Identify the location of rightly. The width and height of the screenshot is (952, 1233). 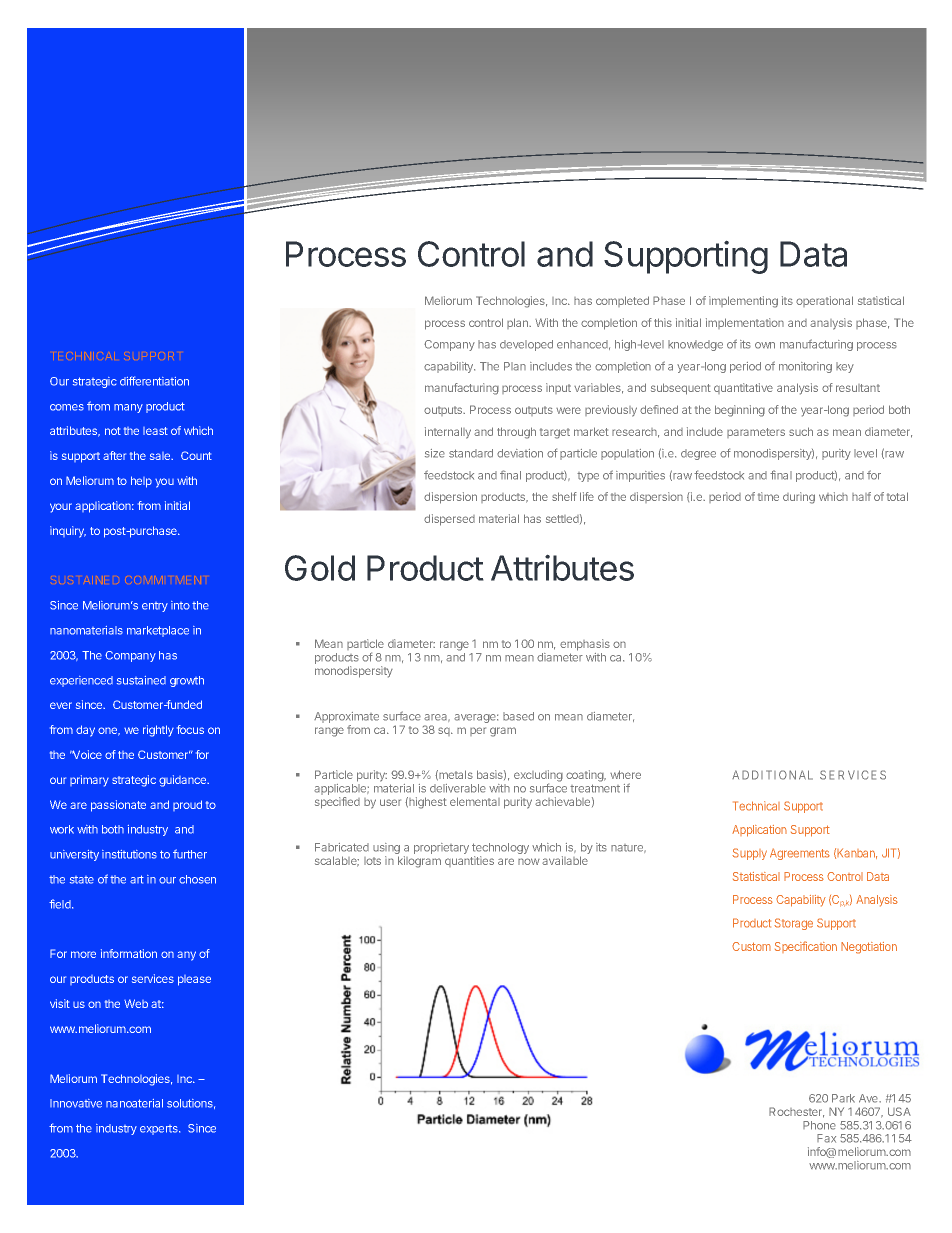
(158, 731).
